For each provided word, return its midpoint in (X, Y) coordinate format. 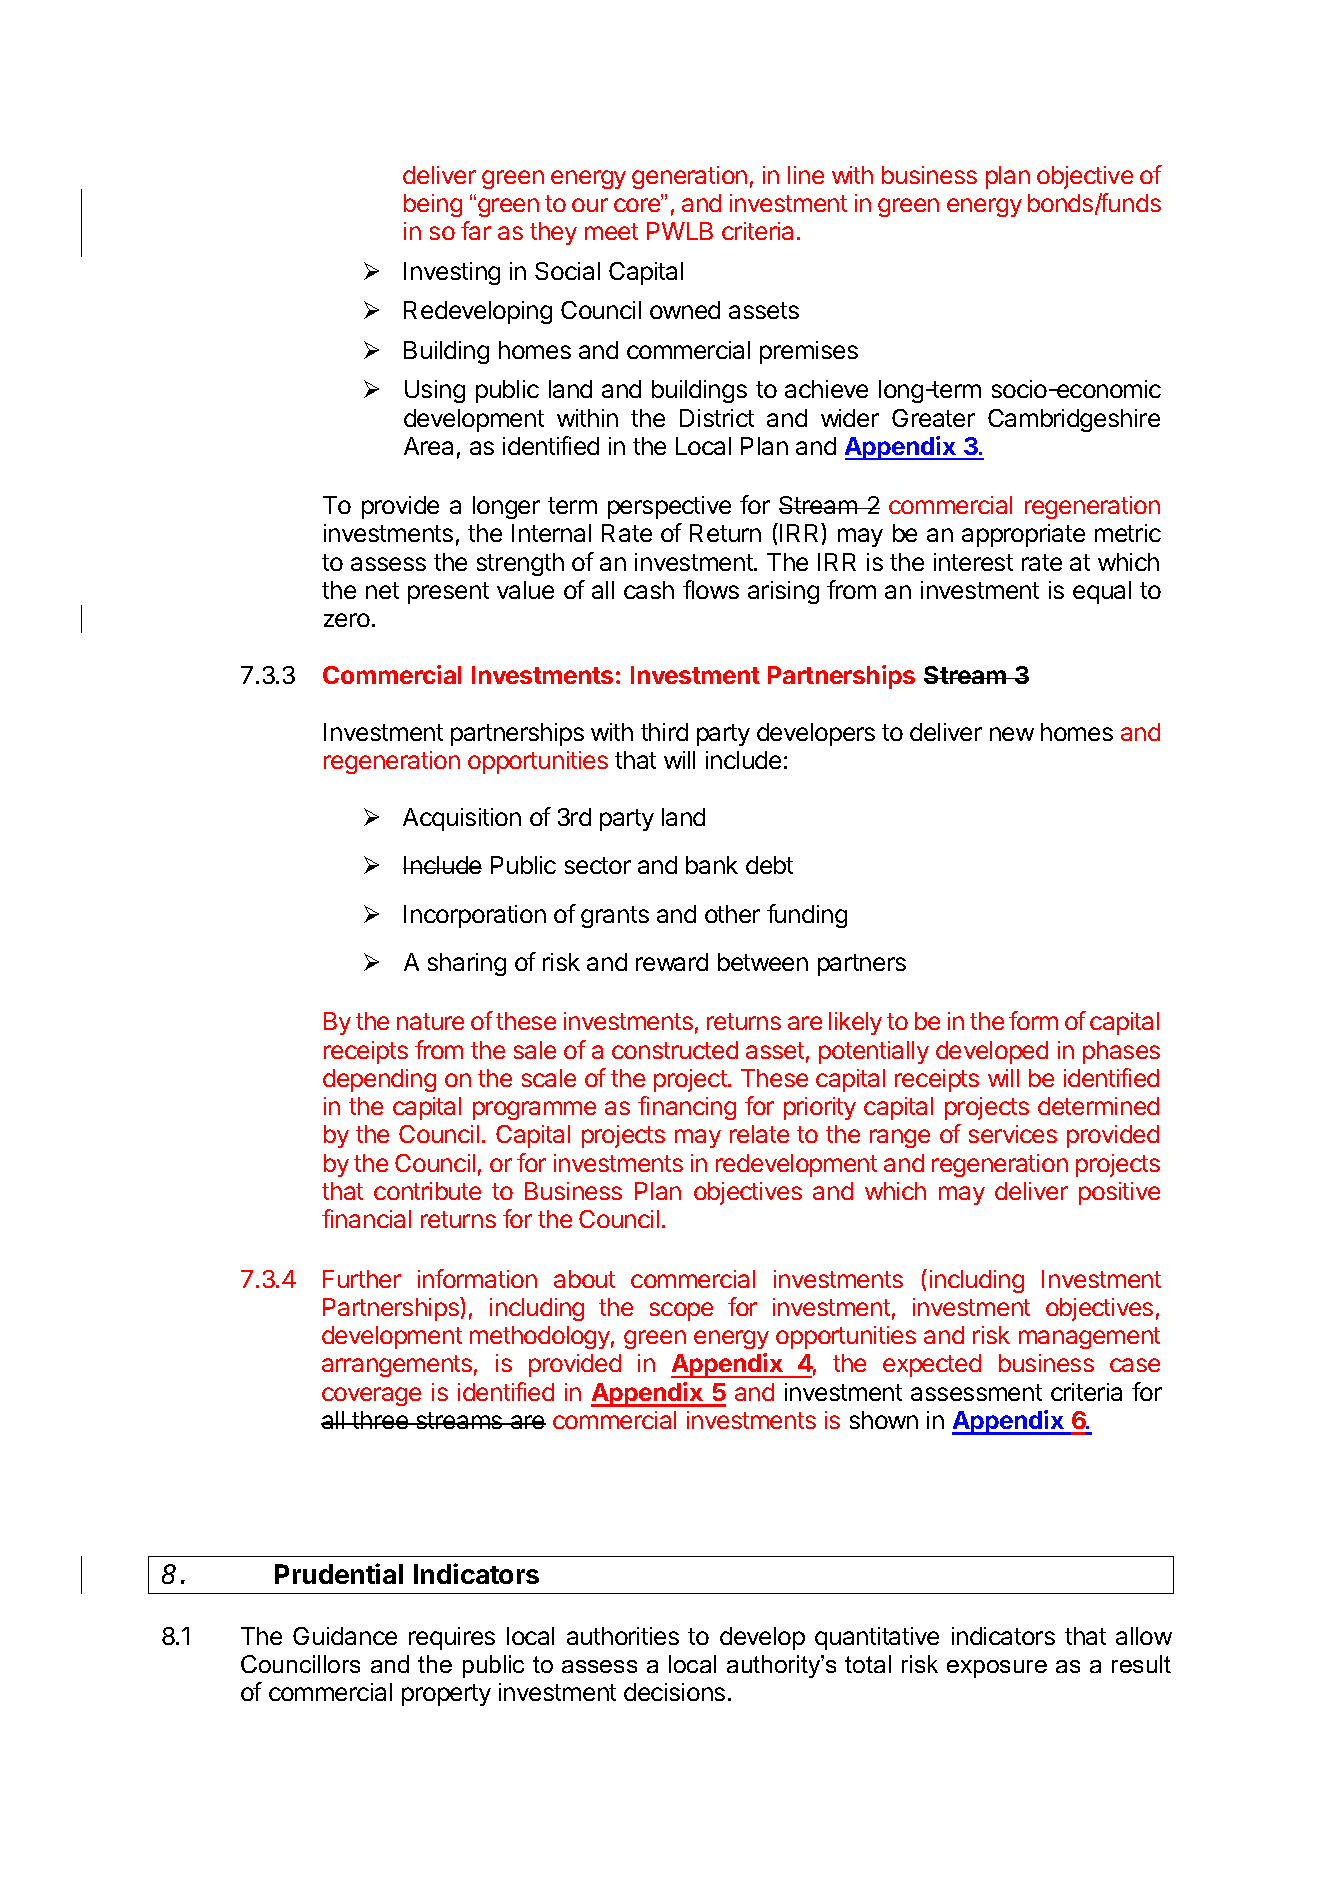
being (433, 205)
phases (1121, 1052)
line (806, 175)
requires (452, 1638)
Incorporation (475, 916)
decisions (674, 1692)
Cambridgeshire (1074, 420)
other (732, 914)
